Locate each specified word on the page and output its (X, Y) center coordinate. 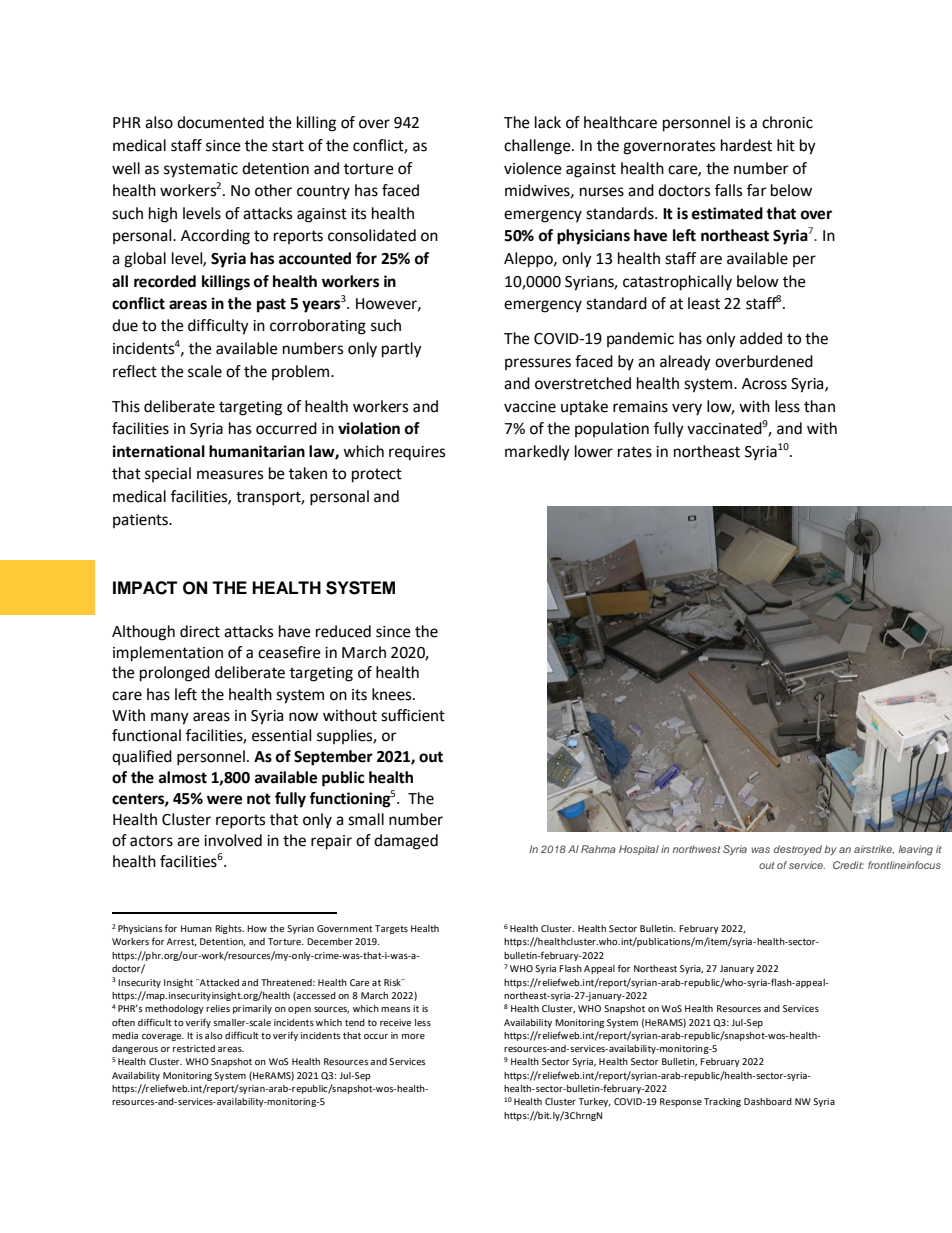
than (819, 406)
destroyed (798, 850)
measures (230, 475)
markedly (537, 453)
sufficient (413, 715)
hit (786, 145)
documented (220, 122)
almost (183, 777)
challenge (538, 147)
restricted (194, 1048)
